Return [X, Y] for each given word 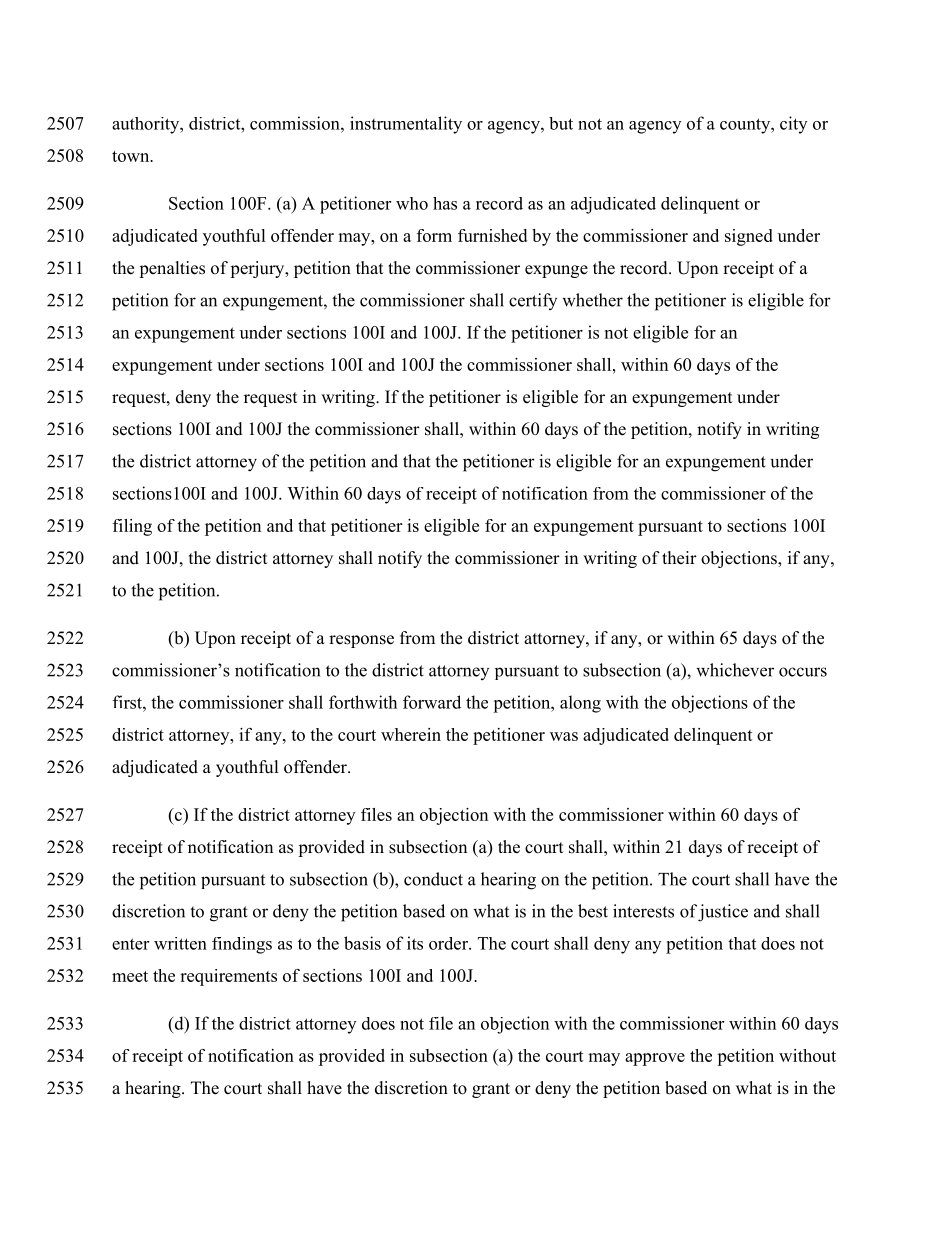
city [793, 125]
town [132, 156]
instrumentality [406, 125]
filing [132, 527]
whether [592, 300]
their [679, 558]
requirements [228, 977]
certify [533, 301]
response [361, 641]
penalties [172, 269]
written [180, 943]
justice [723, 913]
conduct [433, 879]
